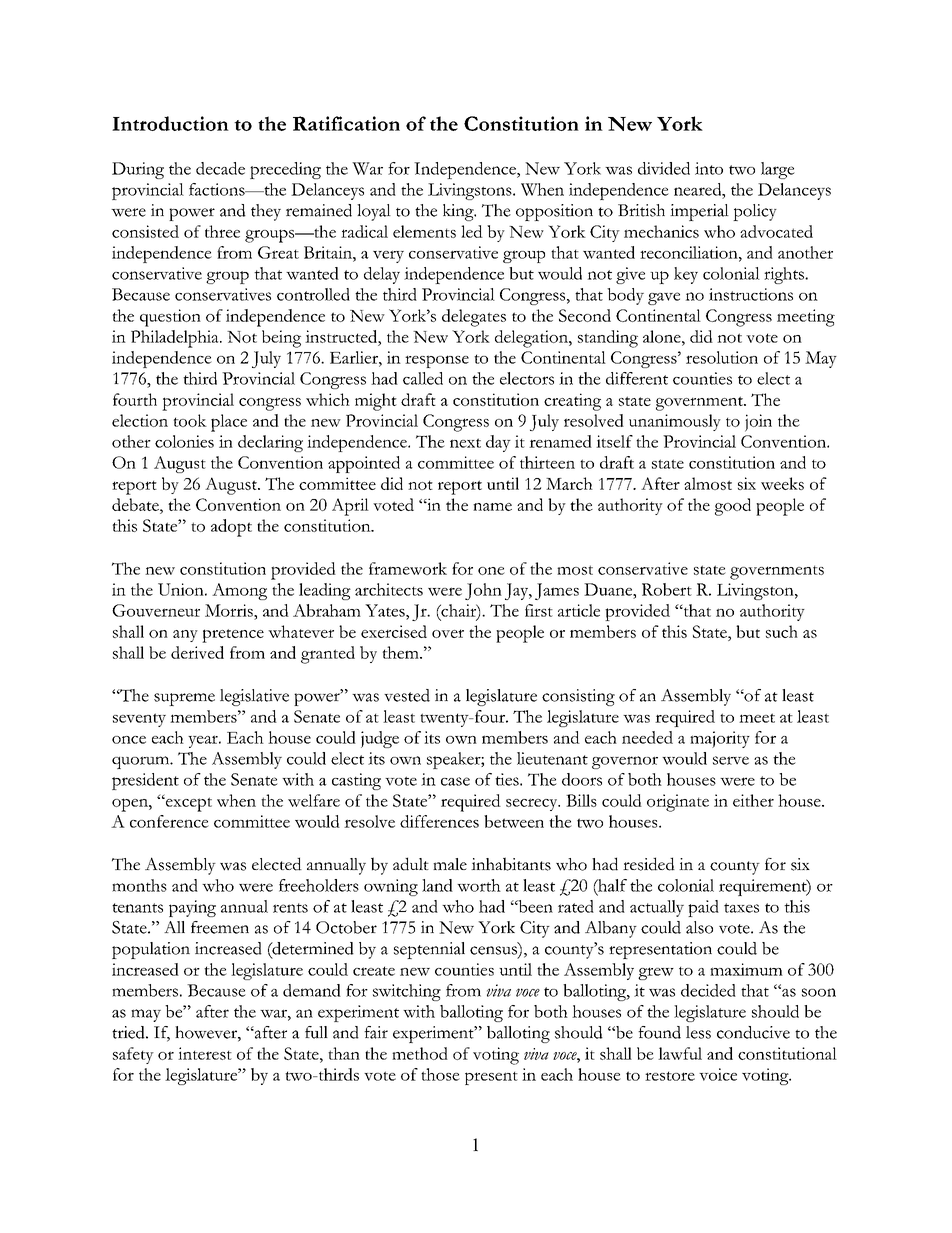 The image size is (952, 1233). What do you see at coordinates (205, 1053) in the screenshot?
I see `interest` at bounding box center [205, 1053].
